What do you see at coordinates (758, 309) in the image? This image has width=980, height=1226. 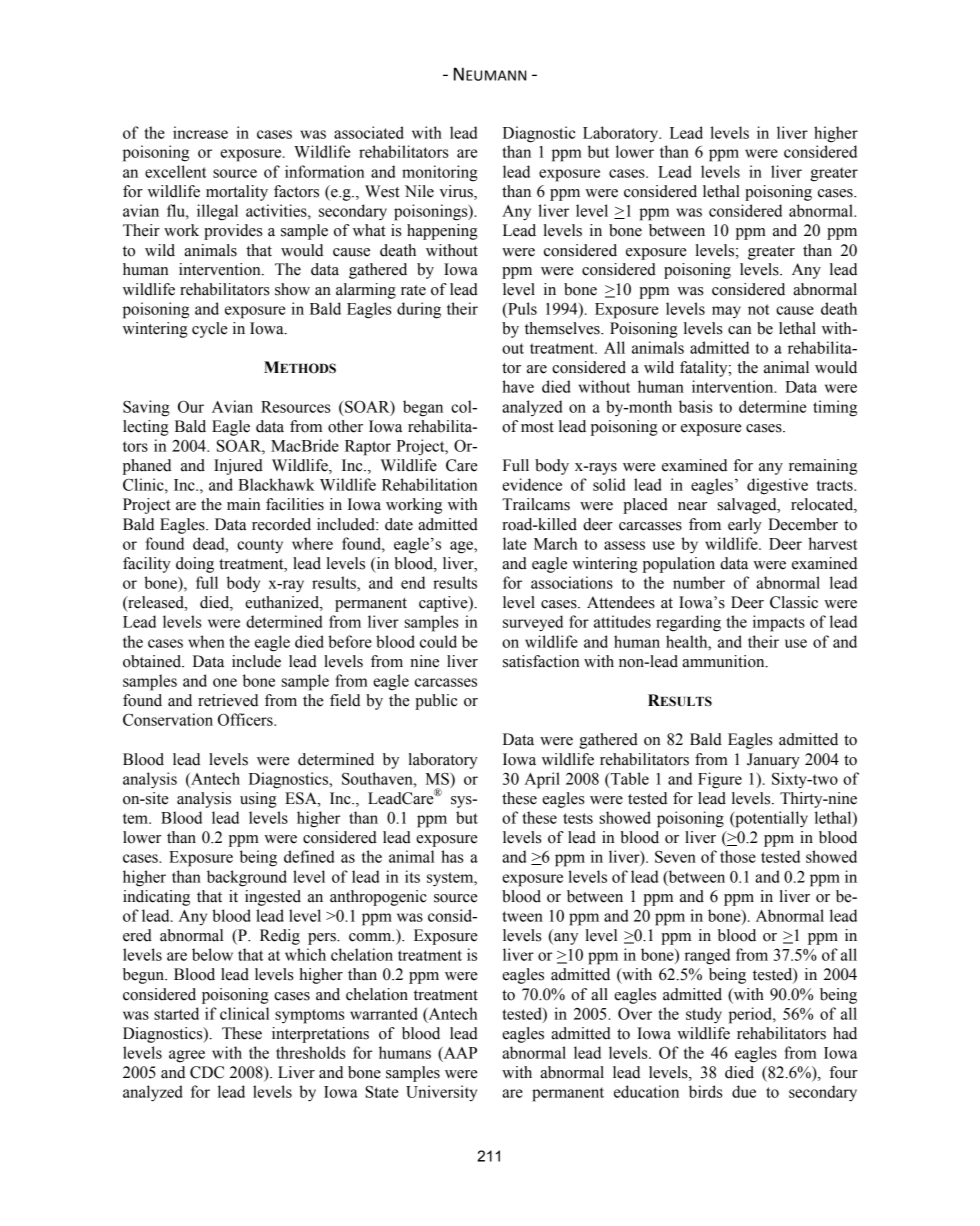 I see `not` at bounding box center [758, 309].
